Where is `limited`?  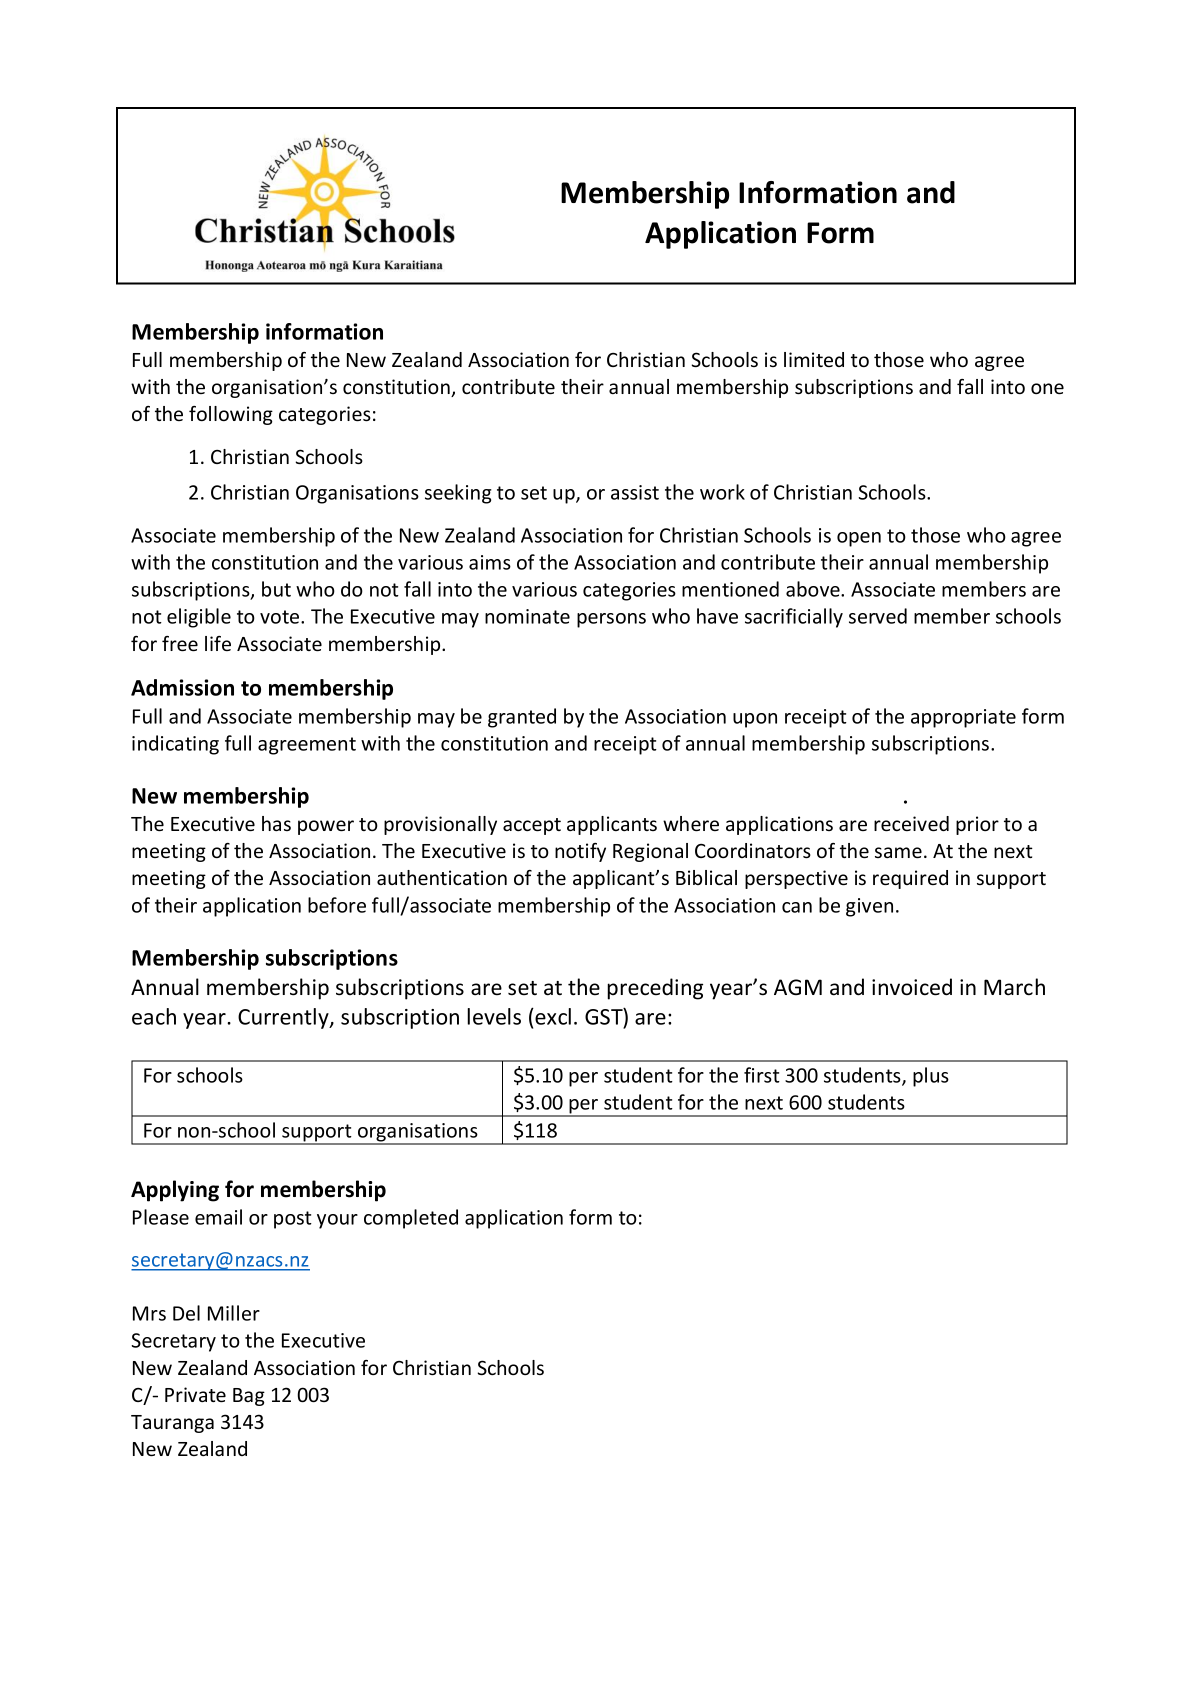
limited is located at coordinates (814, 359).
